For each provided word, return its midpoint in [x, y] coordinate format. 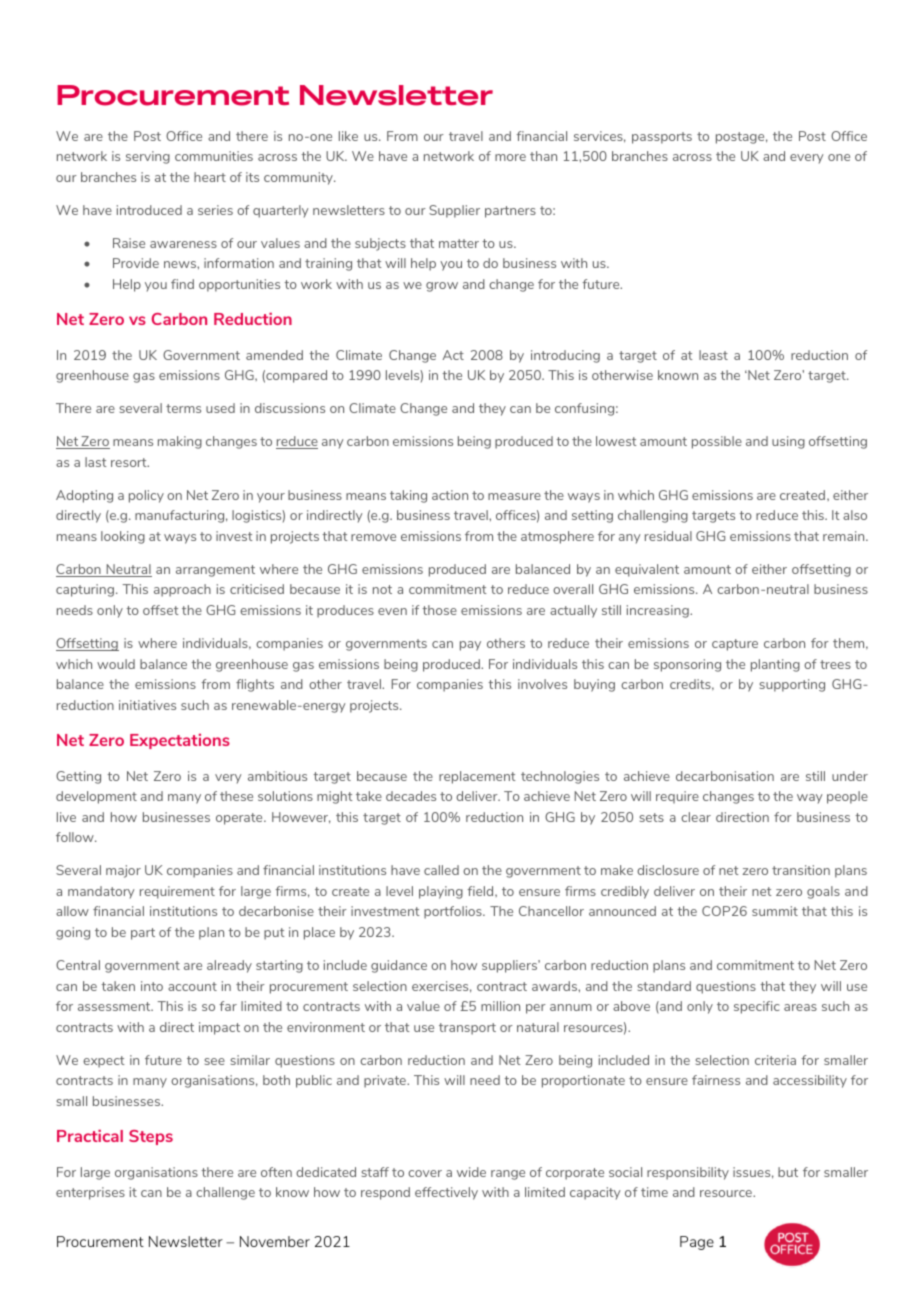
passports [662, 138]
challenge [225, 1193]
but [788, 1172]
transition [801, 870]
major [123, 871]
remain [845, 536]
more [510, 157]
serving [148, 157]
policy [146, 496]
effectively [446, 1193]
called [441, 870]
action [450, 495]
